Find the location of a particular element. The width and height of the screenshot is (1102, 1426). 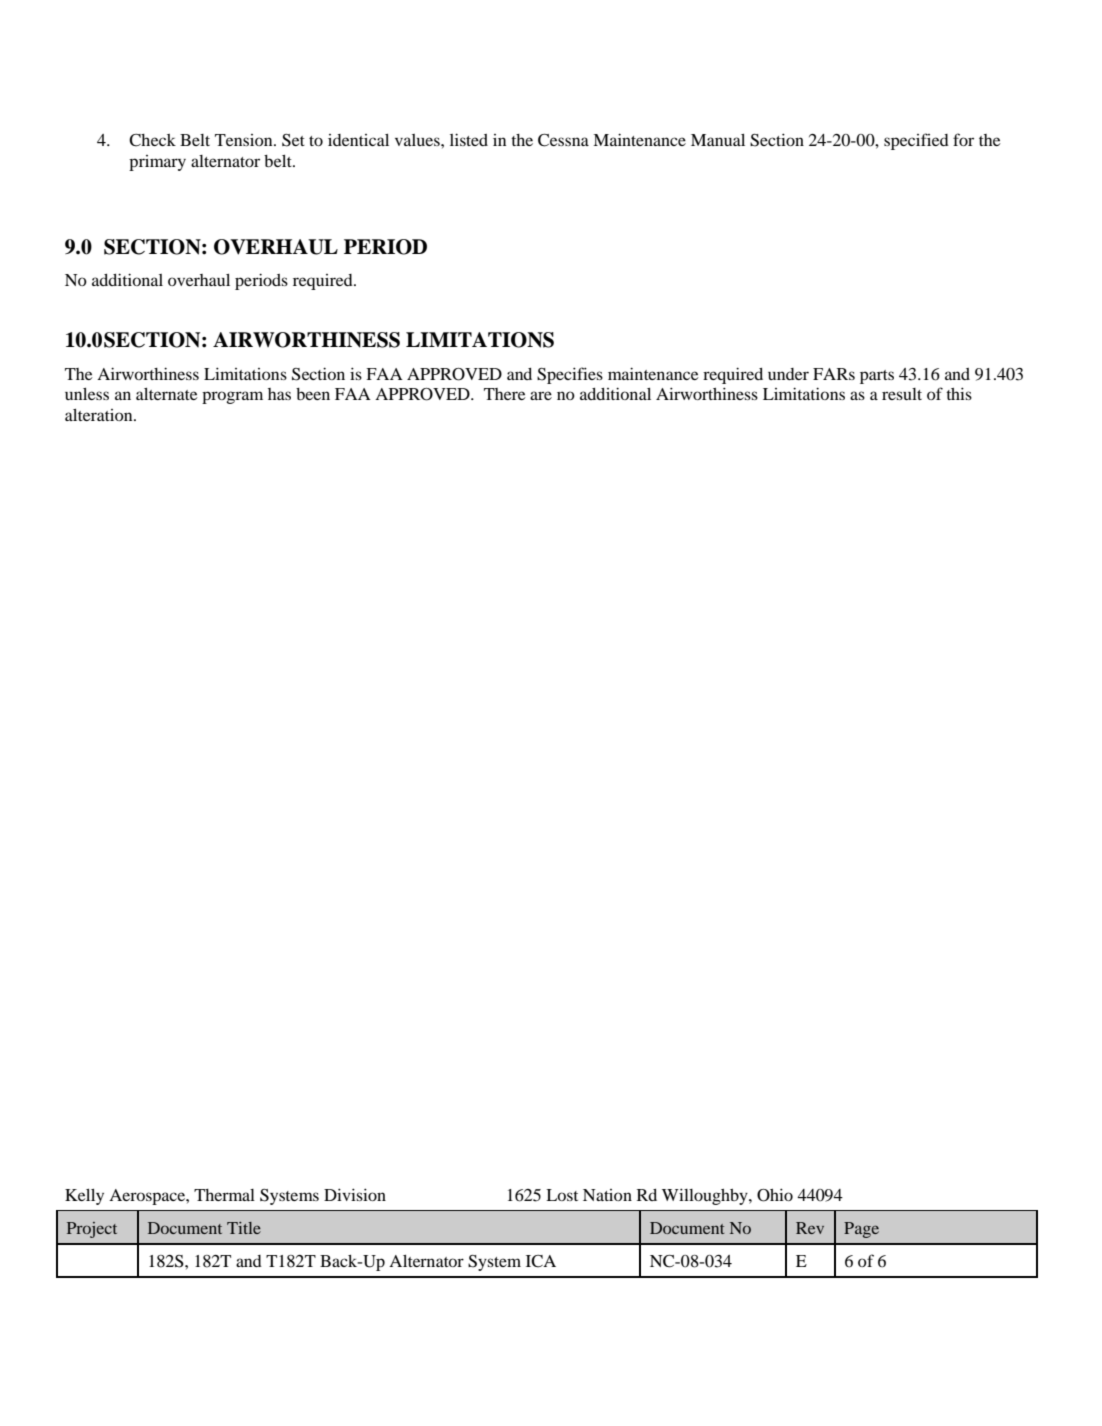

Thermal is located at coordinates (224, 1195).
